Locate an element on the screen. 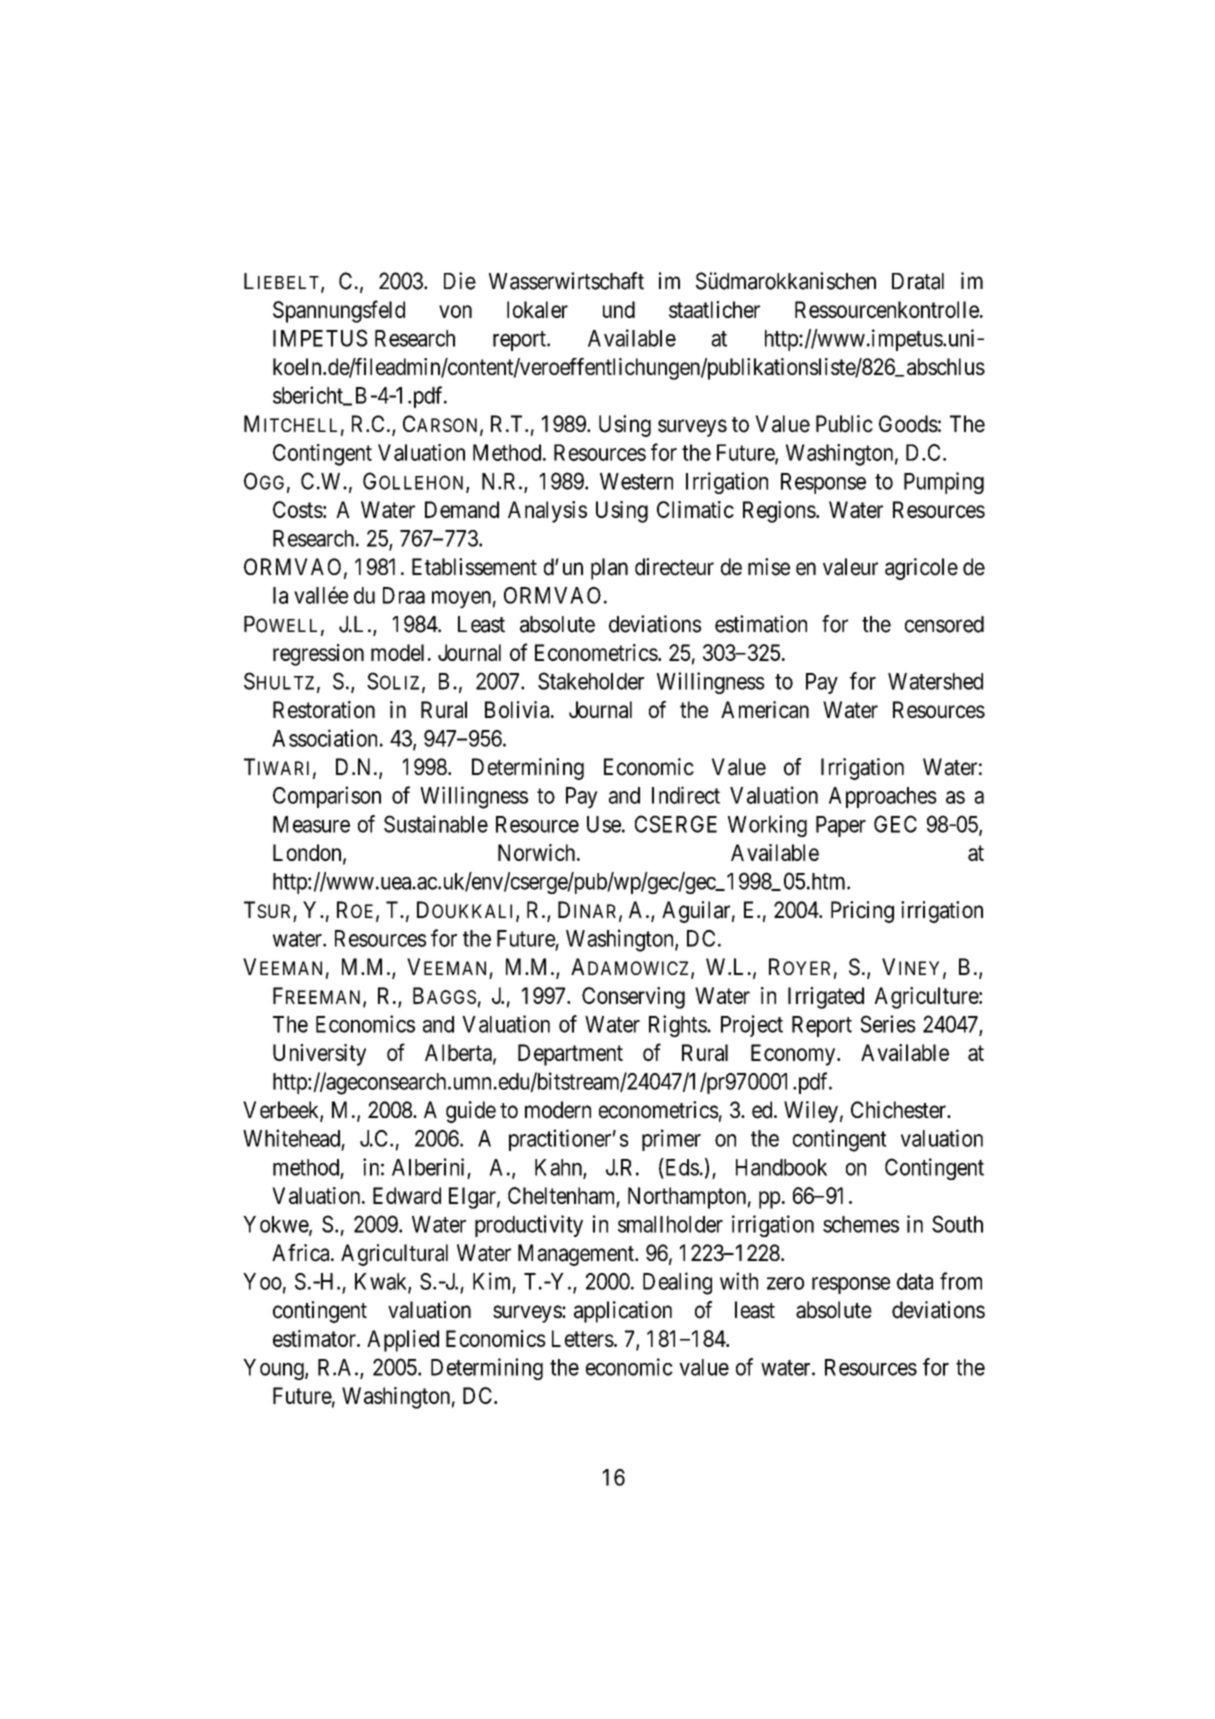 The height and width of the screenshot is (1719, 1215). und is located at coordinates (619, 309).
